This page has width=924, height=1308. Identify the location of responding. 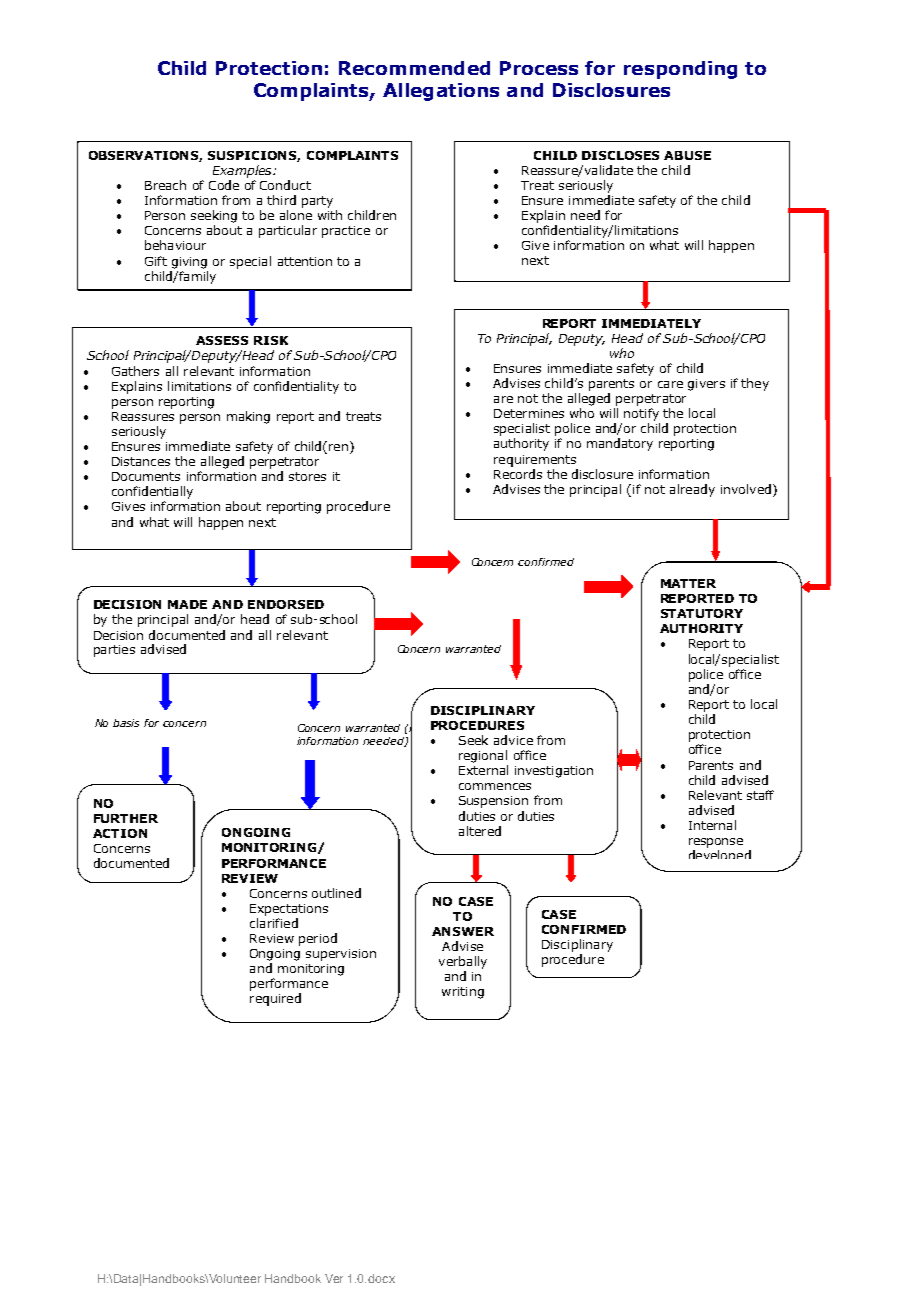
(680, 70).
